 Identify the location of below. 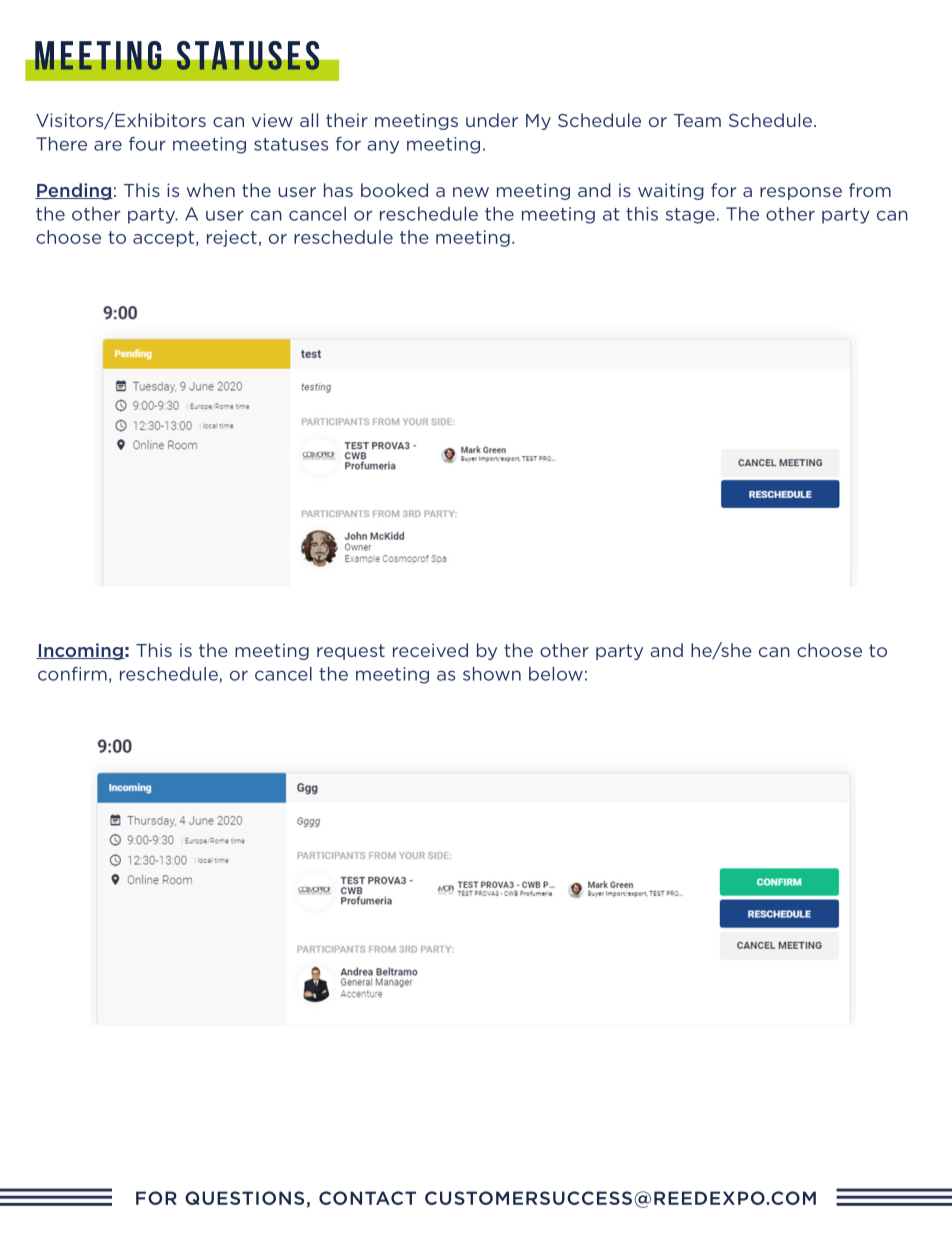
(556, 674).
